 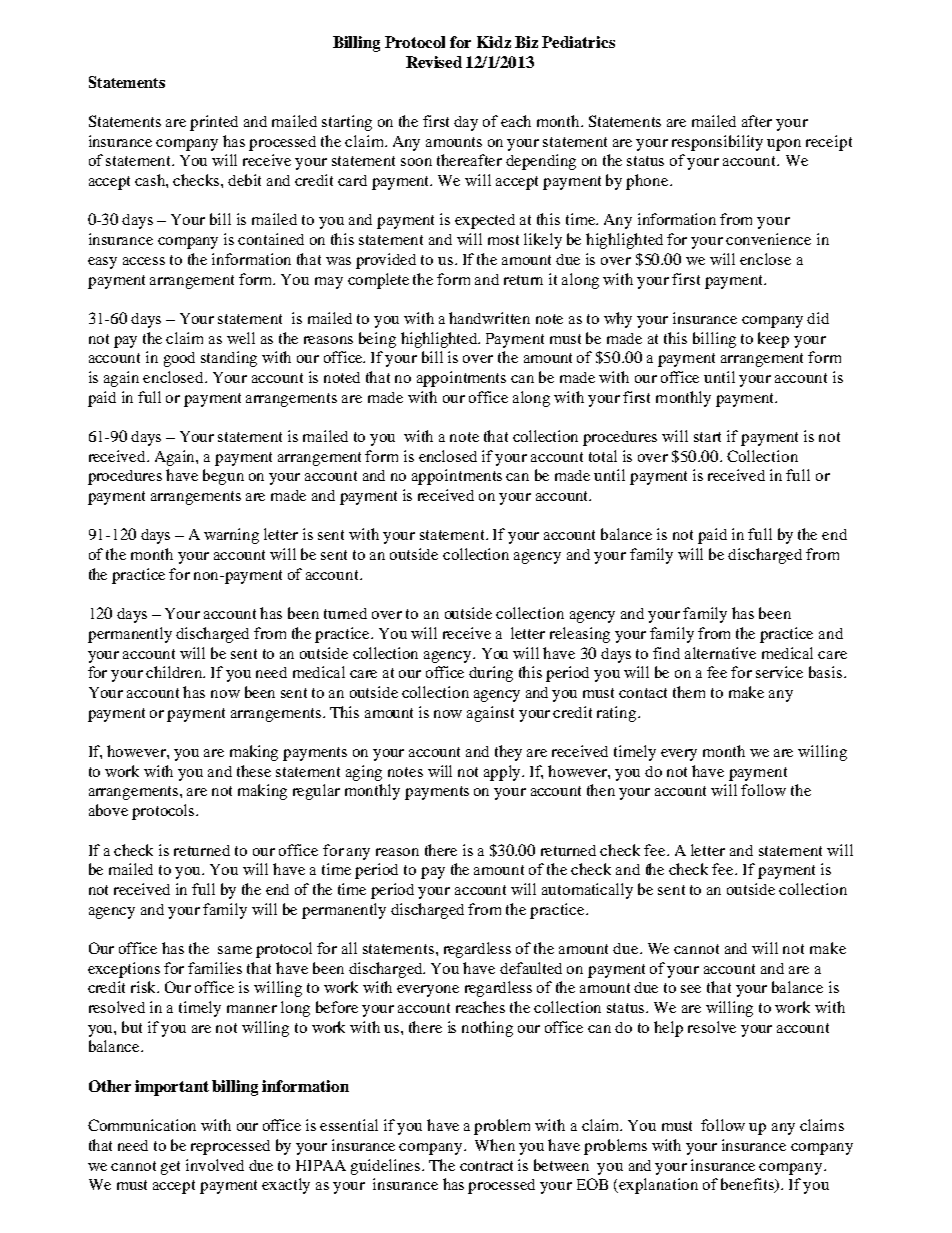 What do you see at coordinates (223, 477) in the document?
I see `begun` at bounding box center [223, 477].
